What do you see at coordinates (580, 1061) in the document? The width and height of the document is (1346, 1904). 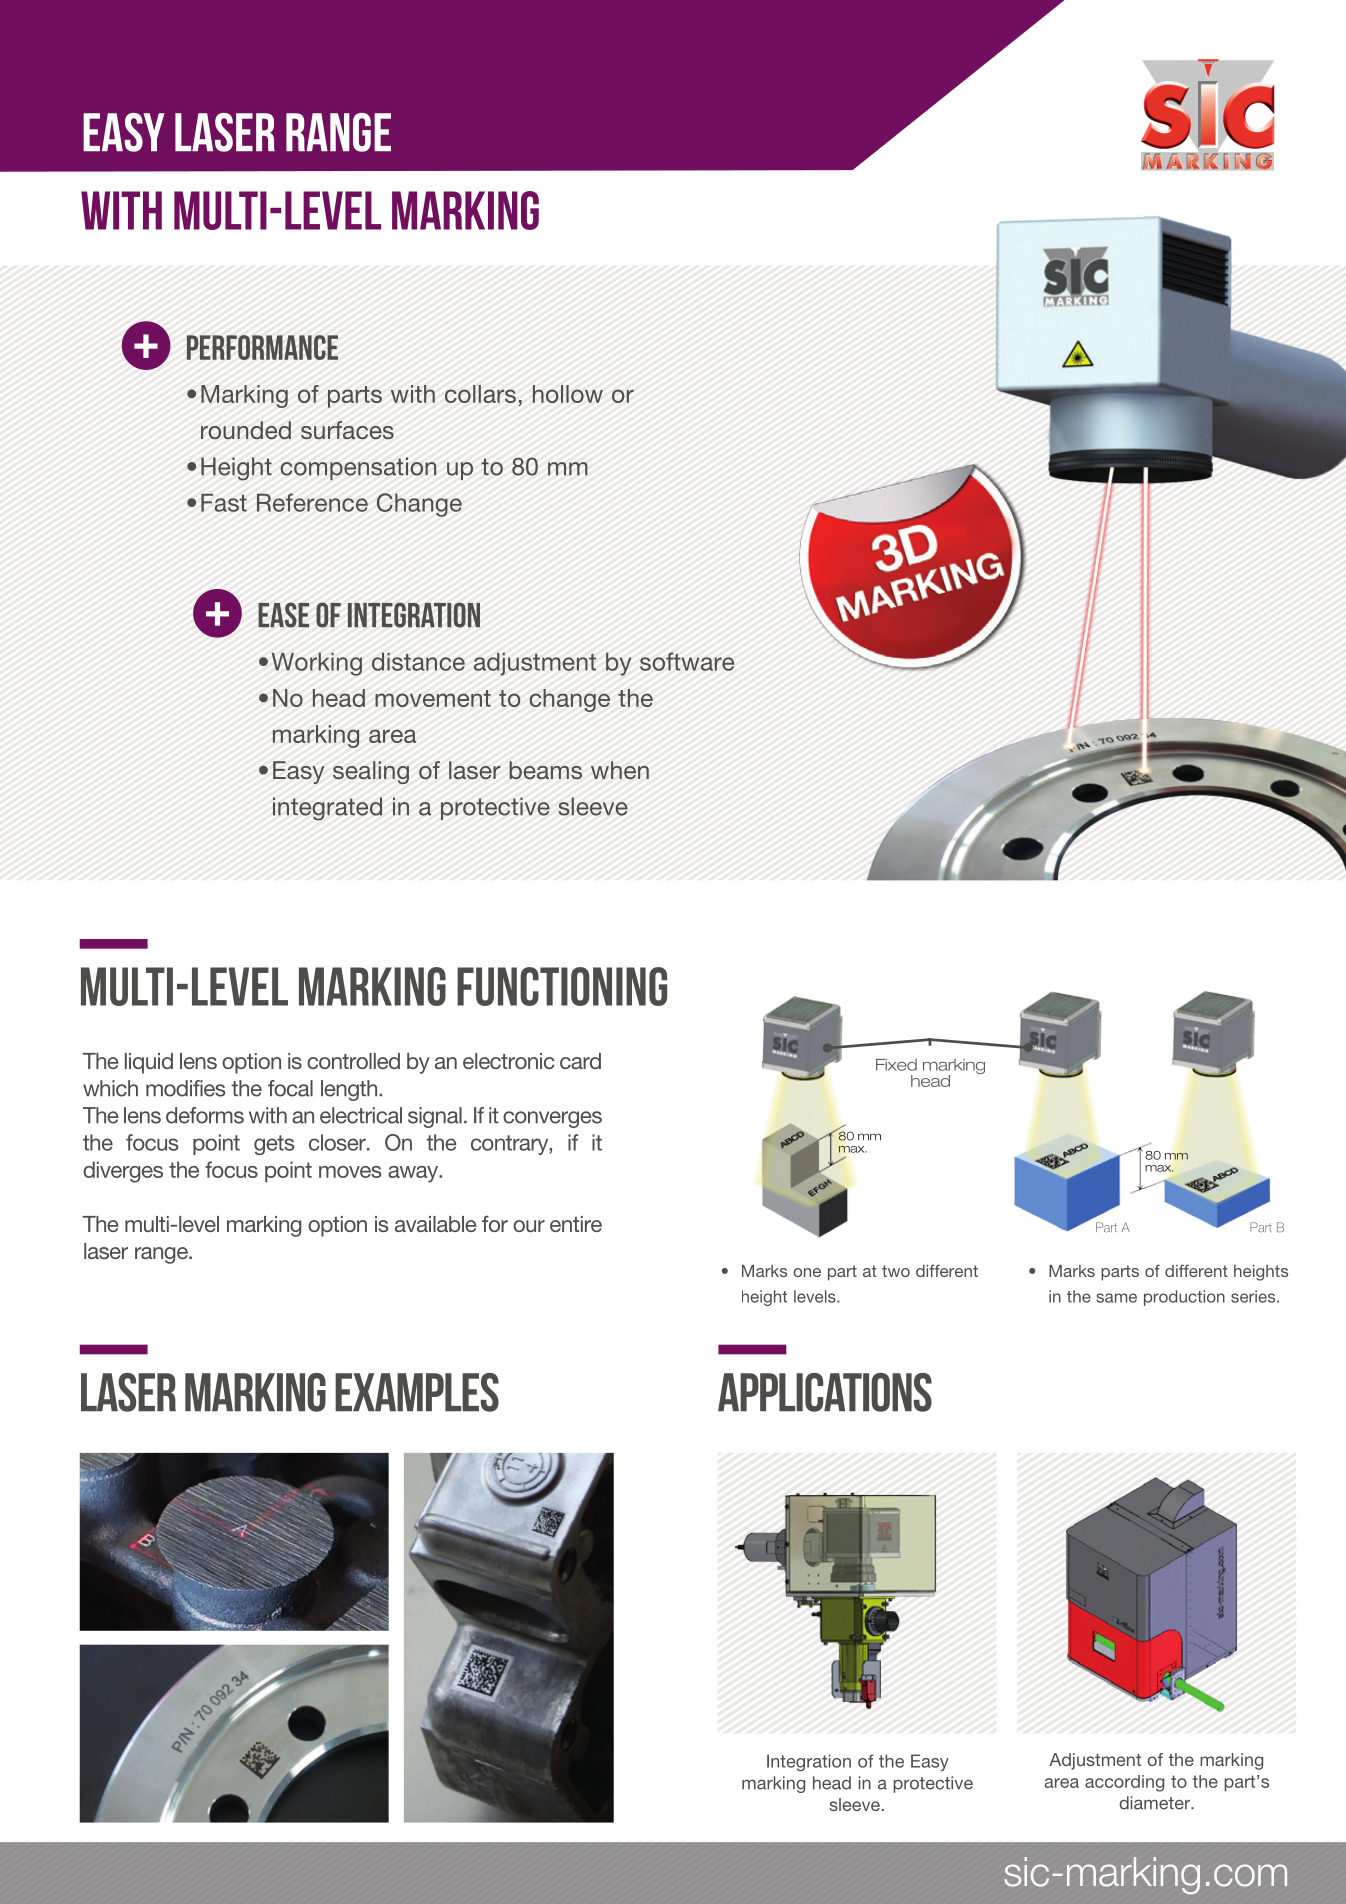 I see `card` at bounding box center [580, 1061].
